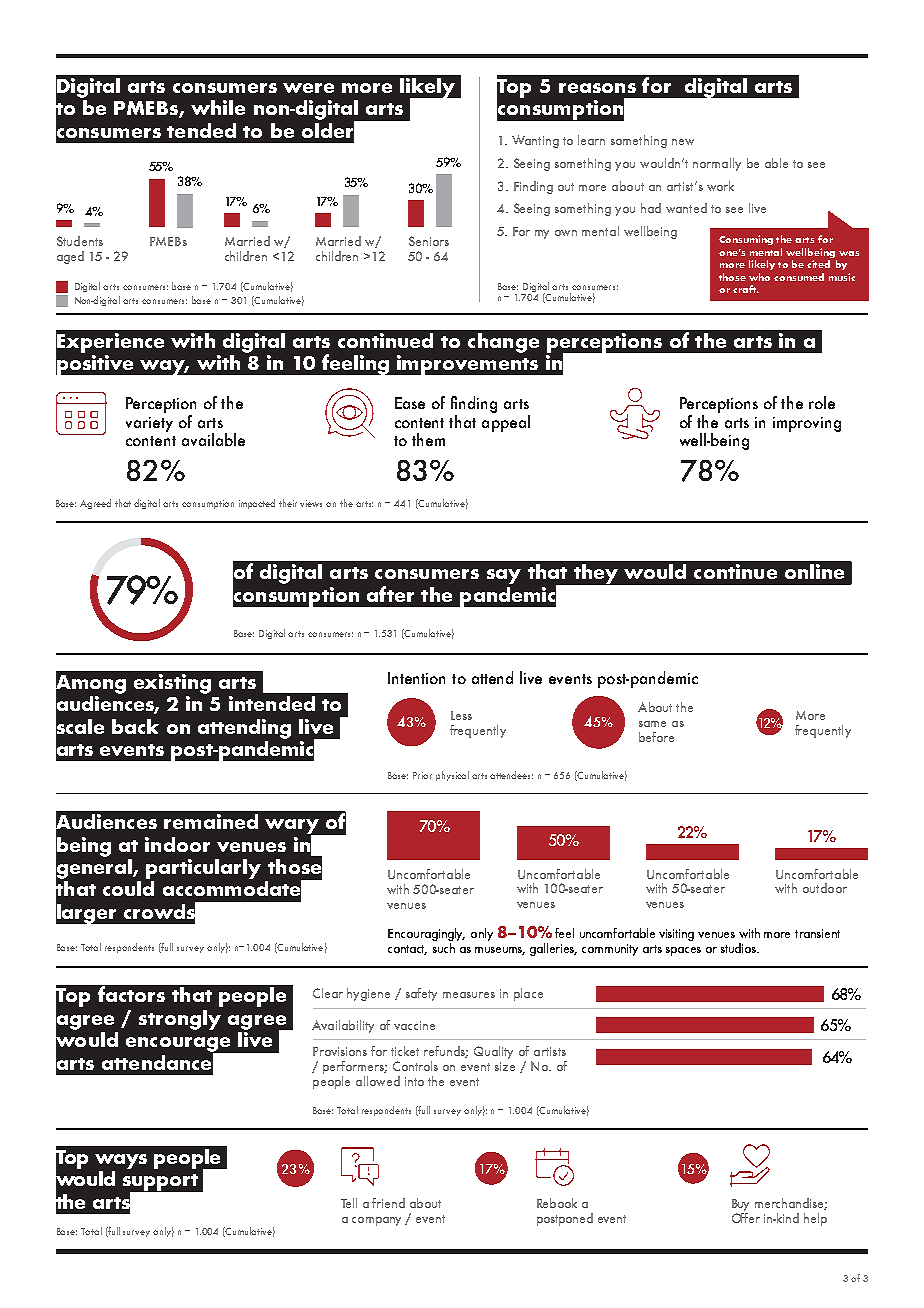 This document has height=1308, width=924. Describe the element at coordinates (121, 1161) in the document. I see `ways` at that location.
